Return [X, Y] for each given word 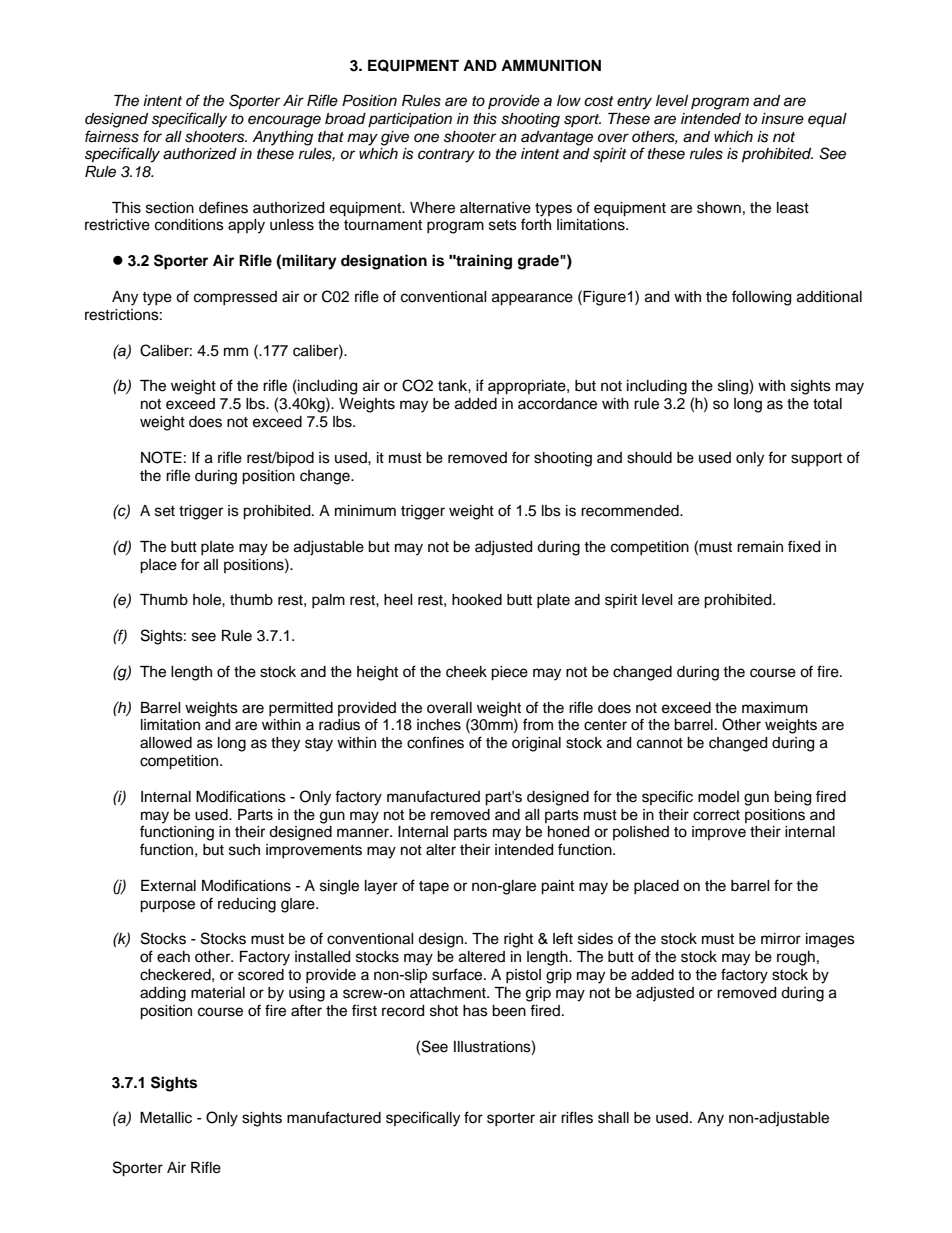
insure [782, 119]
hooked [477, 600]
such [244, 850]
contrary [446, 156]
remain [760, 547]
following [761, 298]
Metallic [166, 1118]
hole [208, 600]
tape [434, 888]
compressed [235, 298]
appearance [532, 299]
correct [716, 815]
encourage [284, 121]
